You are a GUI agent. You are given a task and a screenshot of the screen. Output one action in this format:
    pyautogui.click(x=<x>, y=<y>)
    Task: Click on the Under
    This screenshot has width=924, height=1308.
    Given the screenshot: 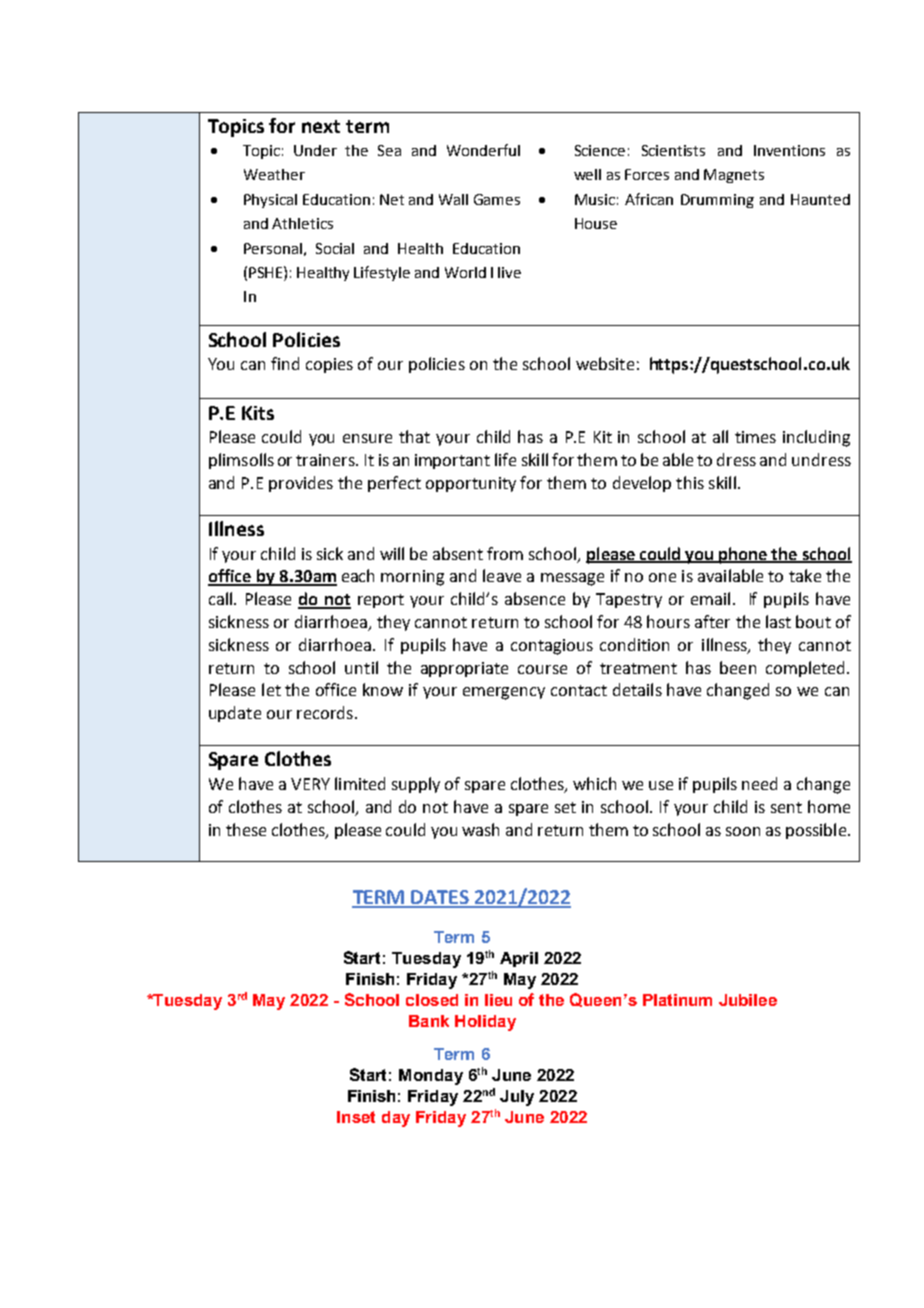 What is the action you would take?
    pyautogui.click(x=315, y=150)
